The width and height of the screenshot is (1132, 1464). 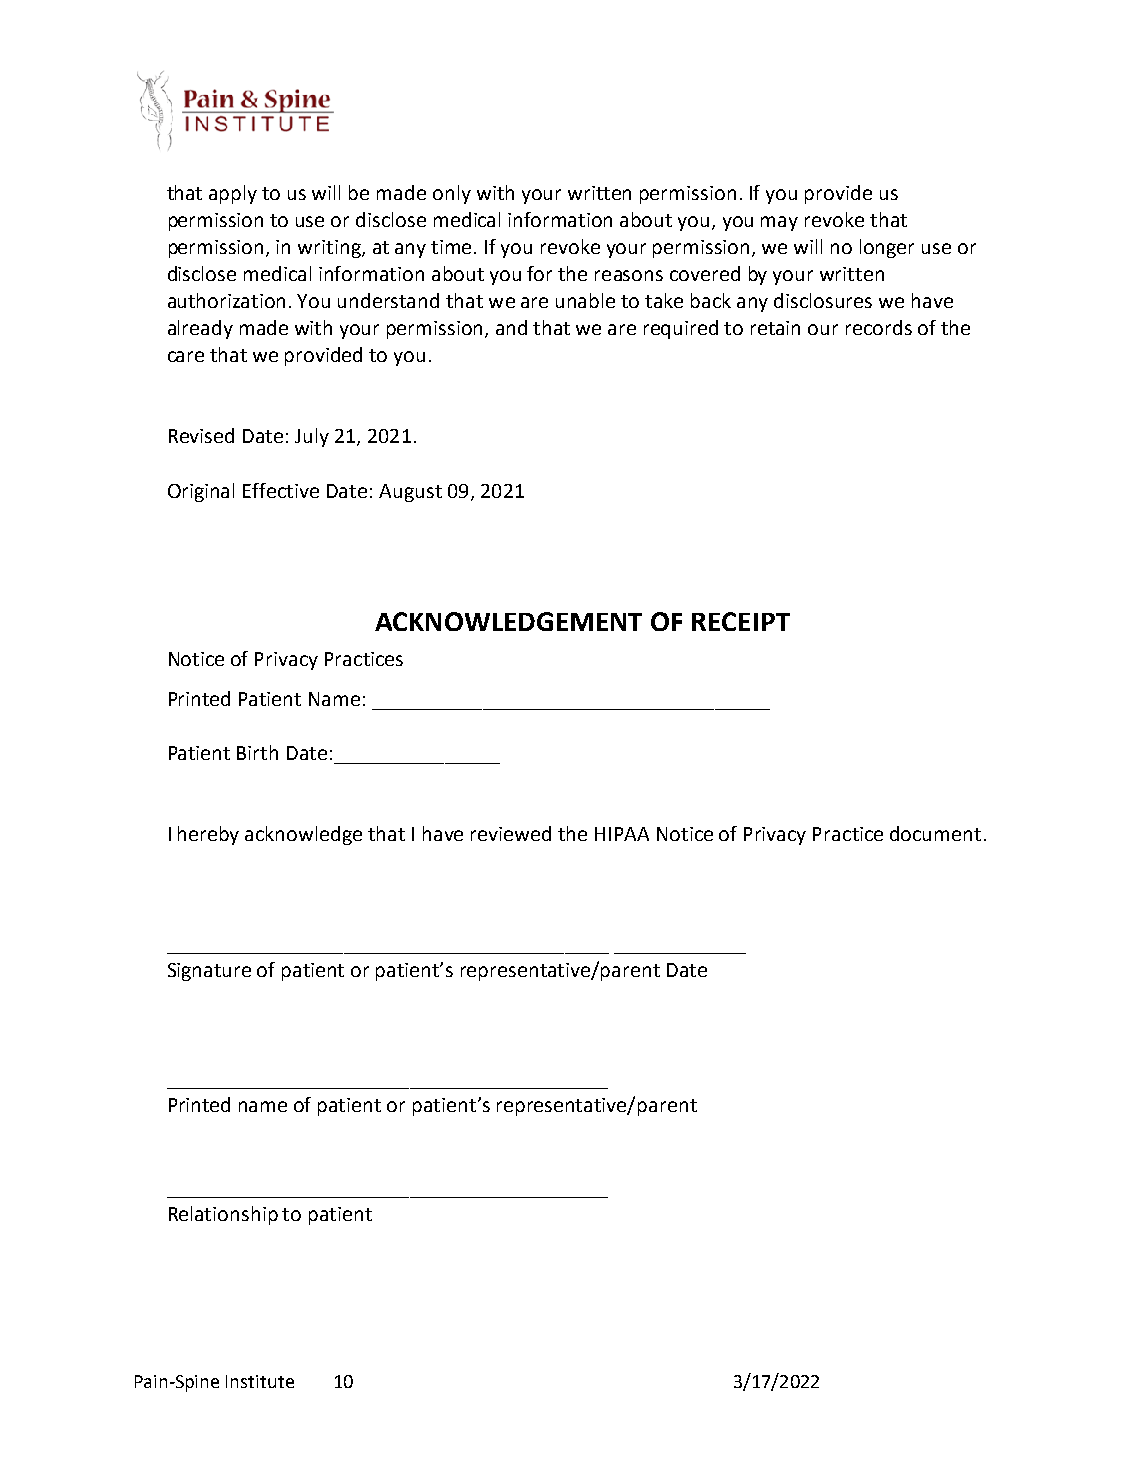 What do you see at coordinates (209, 972) in the screenshot?
I see `Signature` at bounding box center [209, 972].
